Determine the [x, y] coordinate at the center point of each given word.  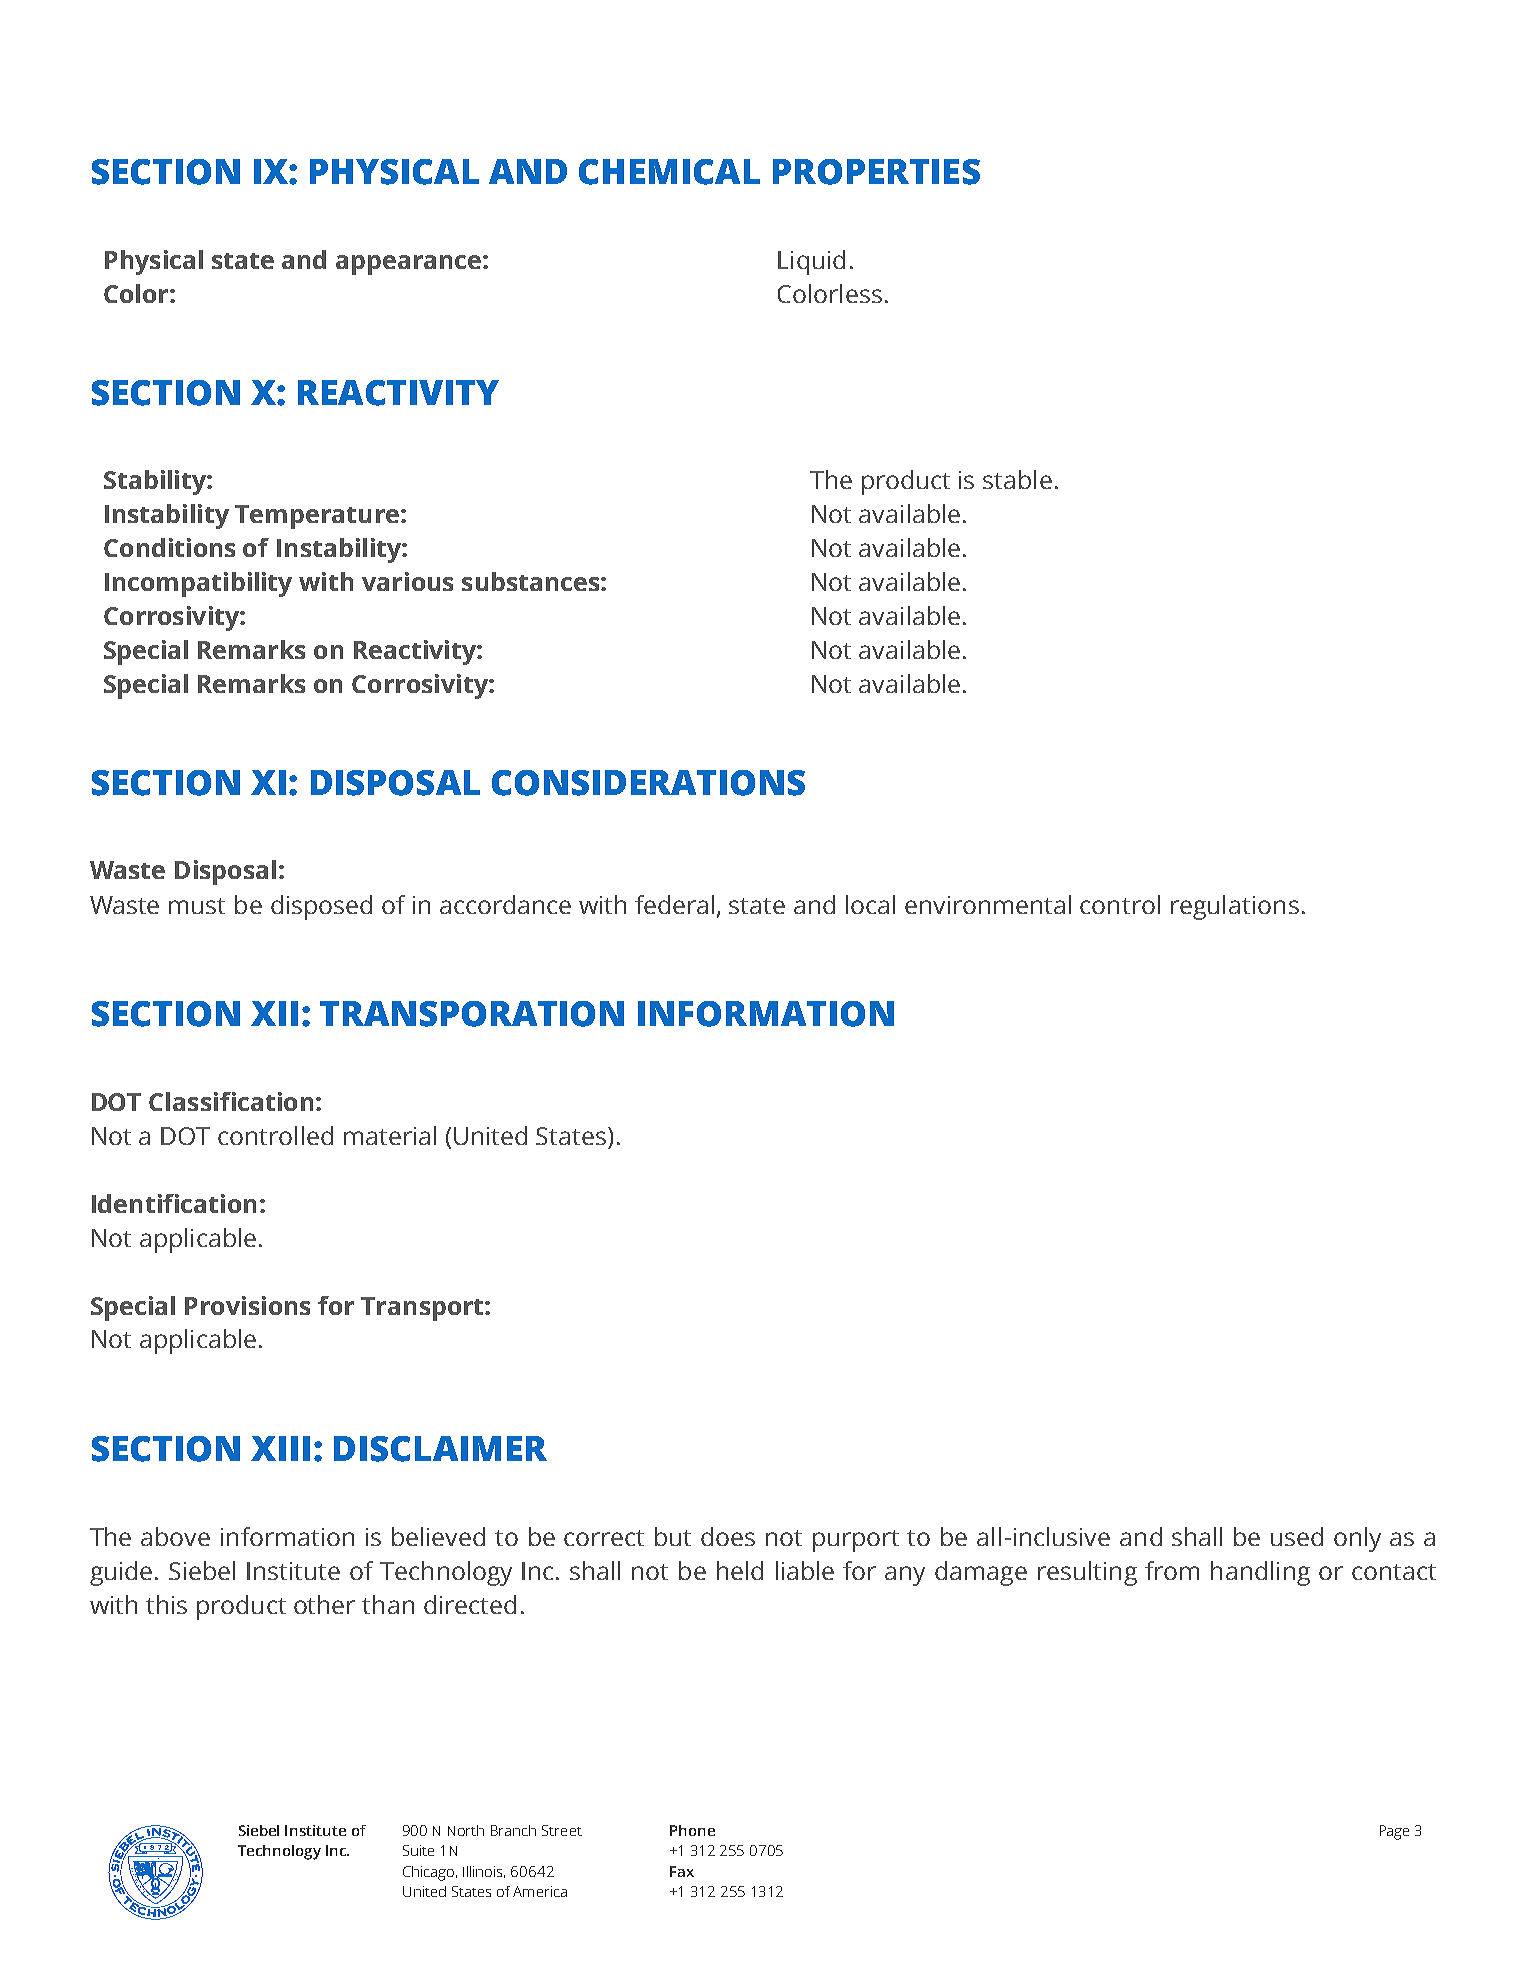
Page [1394, 1832]
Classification [231, 1101]
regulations [1235, 907]
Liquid [811, 262]
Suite [418, 1850]
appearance [410, 265]
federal [674, 904]
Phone [692, 1830]
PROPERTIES [876, 172]
